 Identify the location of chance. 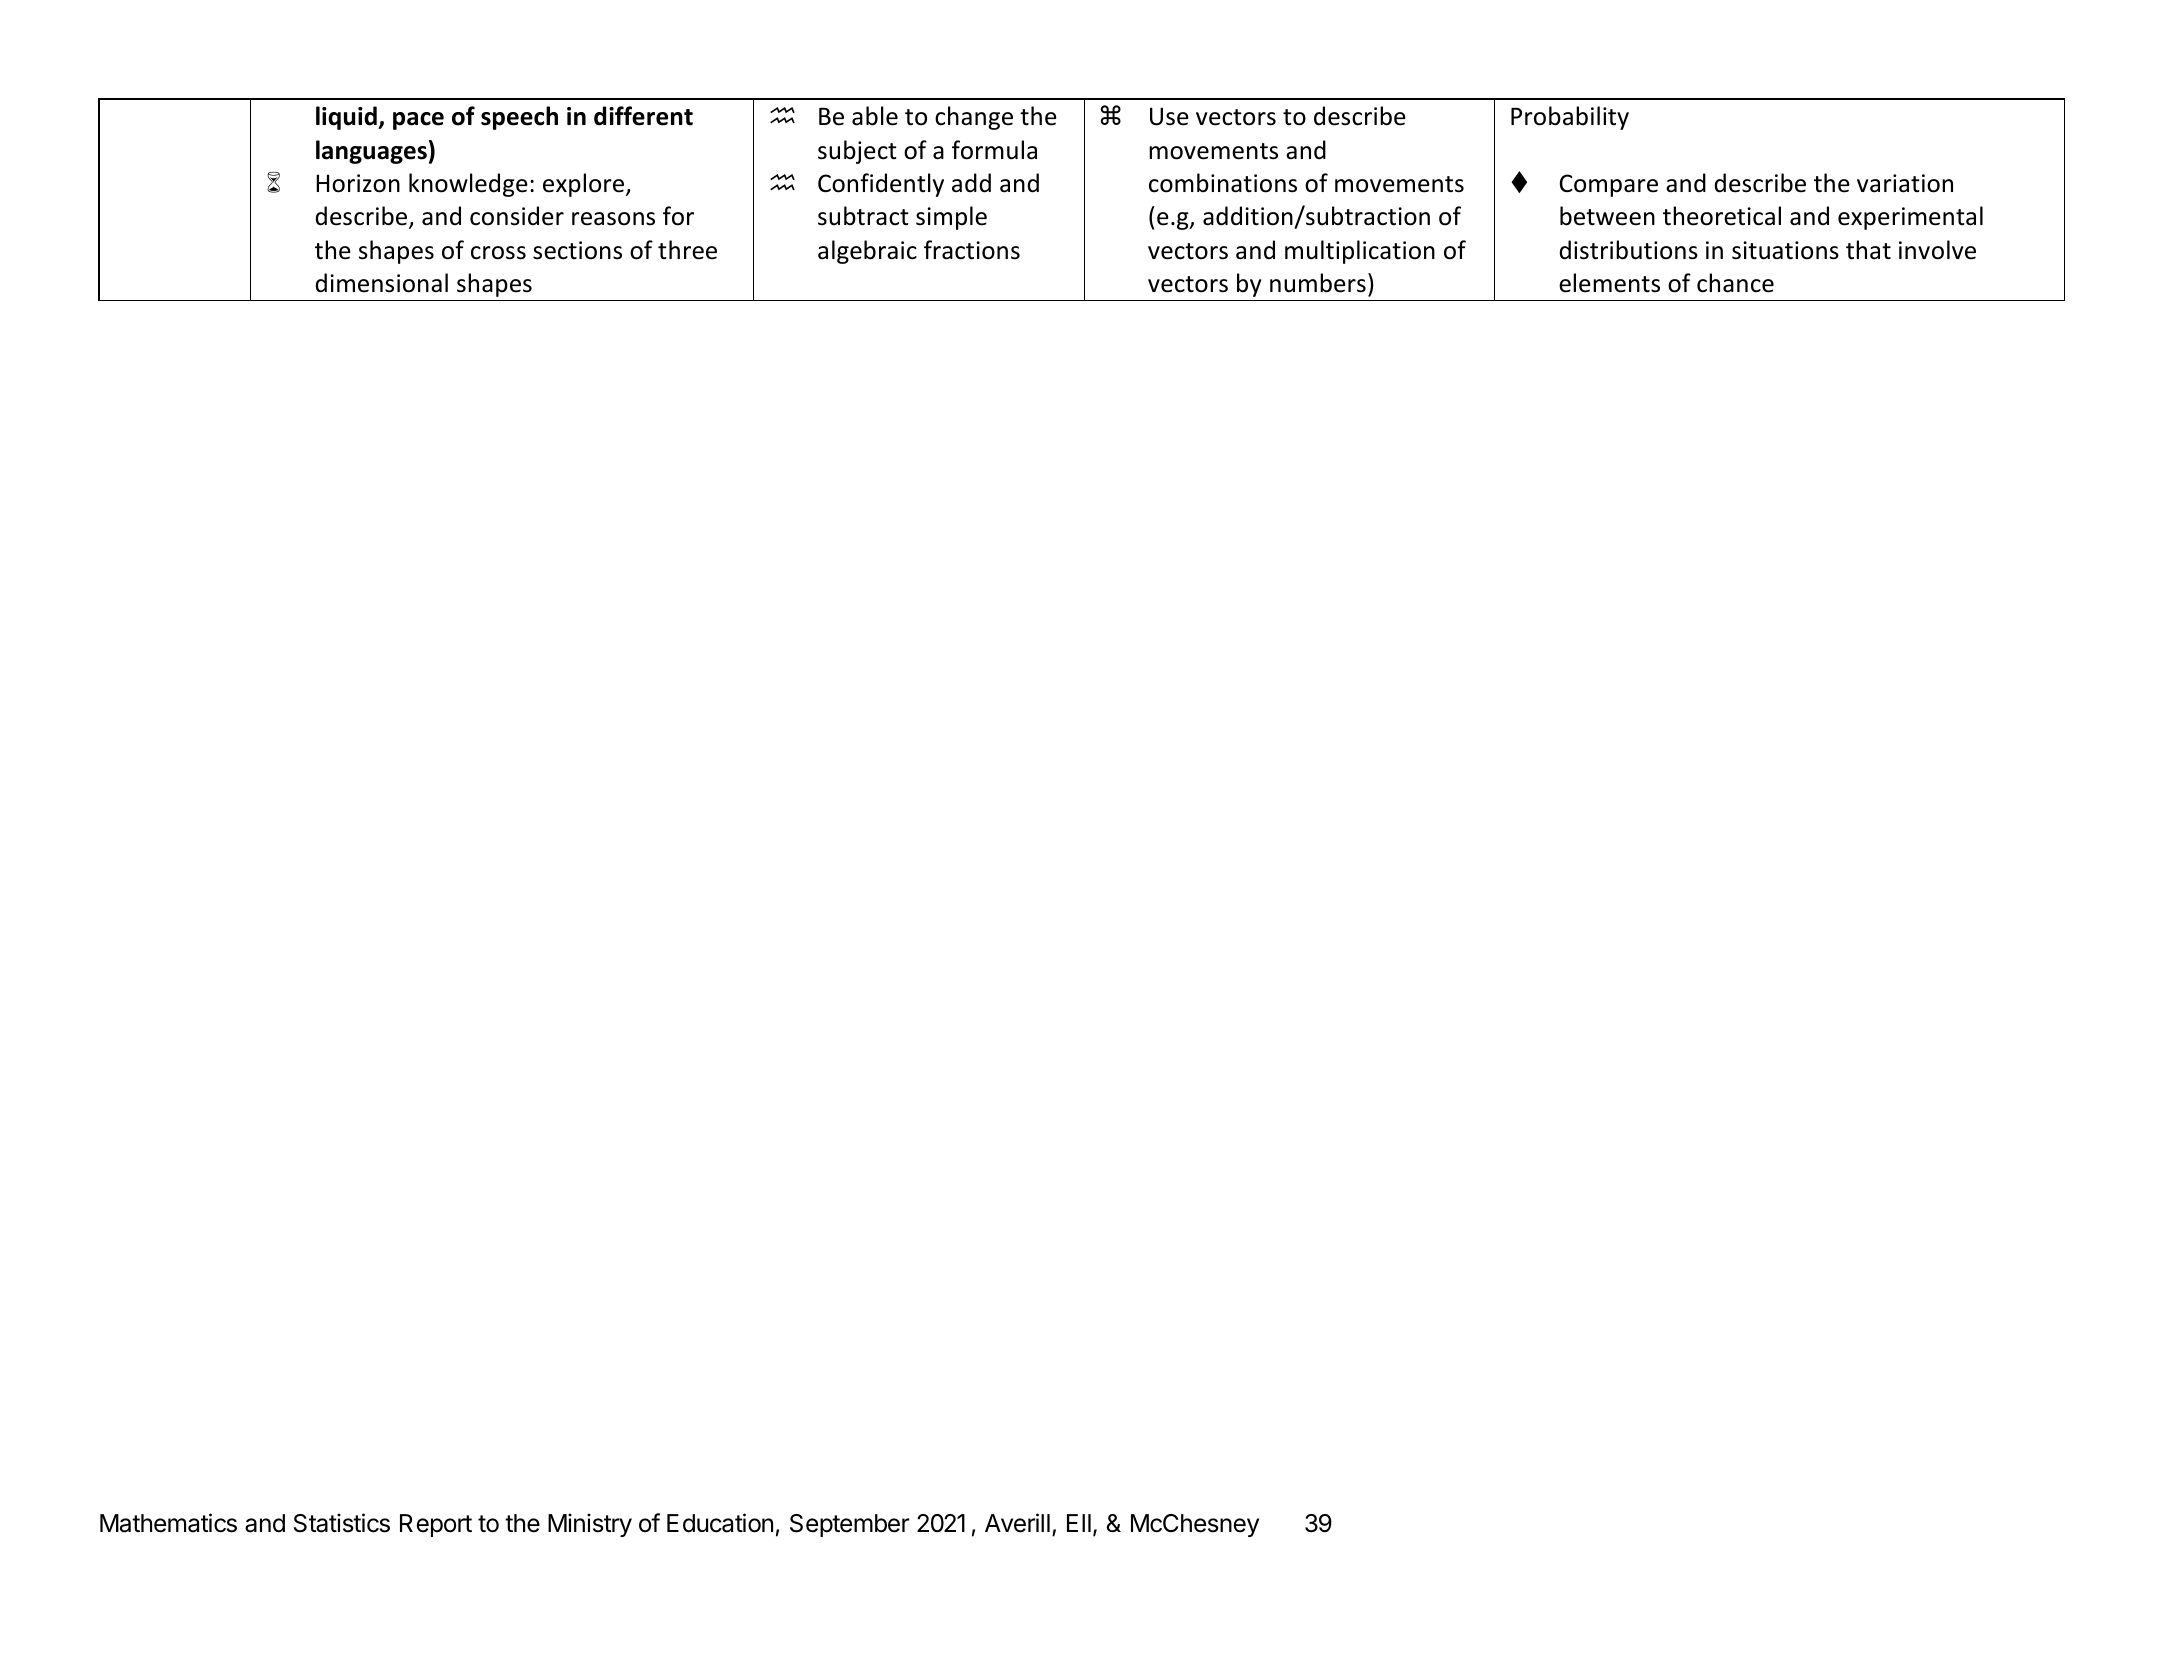
(1735, 283).
